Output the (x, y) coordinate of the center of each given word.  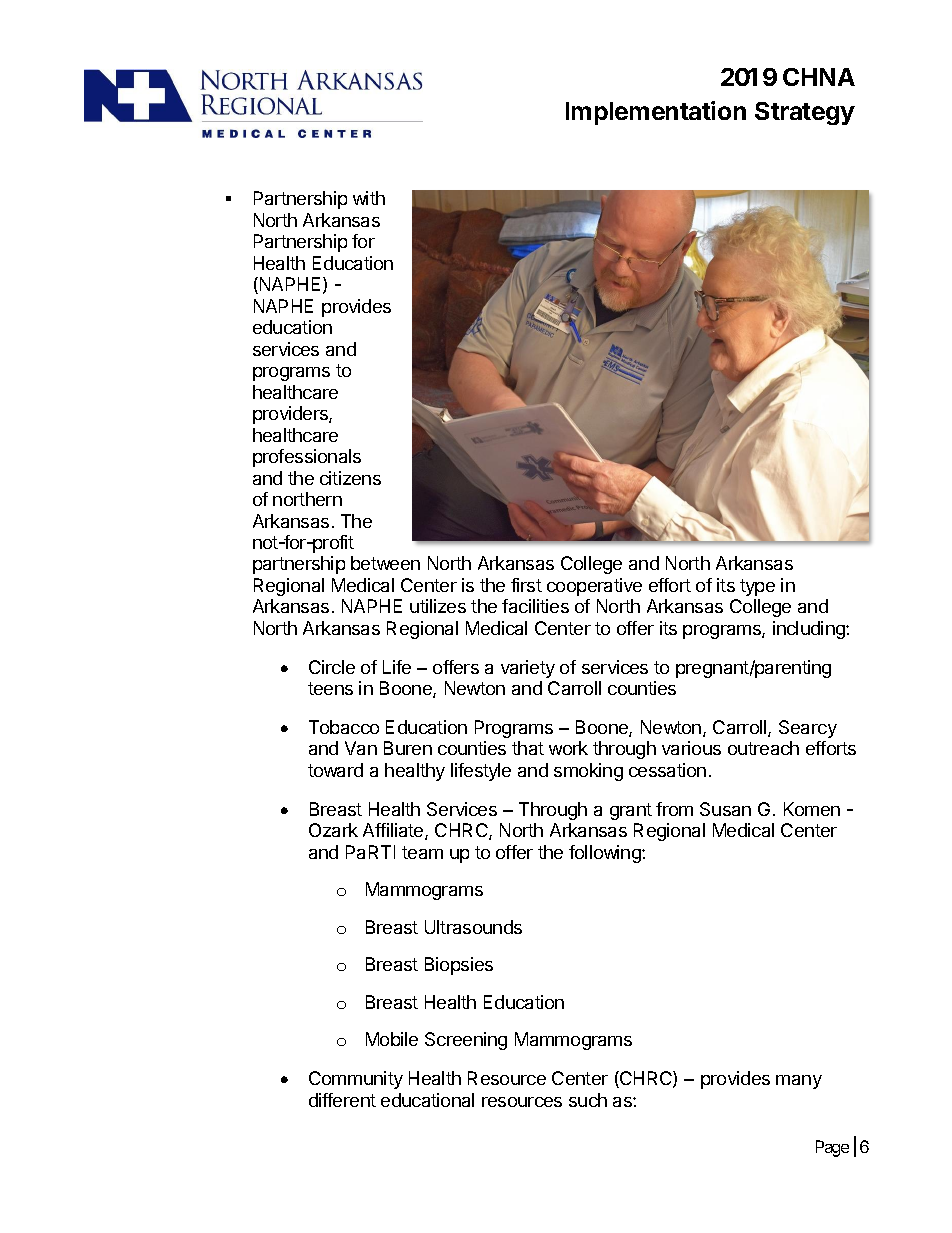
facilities (535, 606)
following (606, 854)
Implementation (656, 113)
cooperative (594, 587)
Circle (332, 667)
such (588, 1100)
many (799, 1082)
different (342, 1100)
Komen (812, 809)
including (810, 630)
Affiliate (394, 831)
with (369, 198)
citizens (350, 478)
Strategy (805, 113)
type (757, 587)
